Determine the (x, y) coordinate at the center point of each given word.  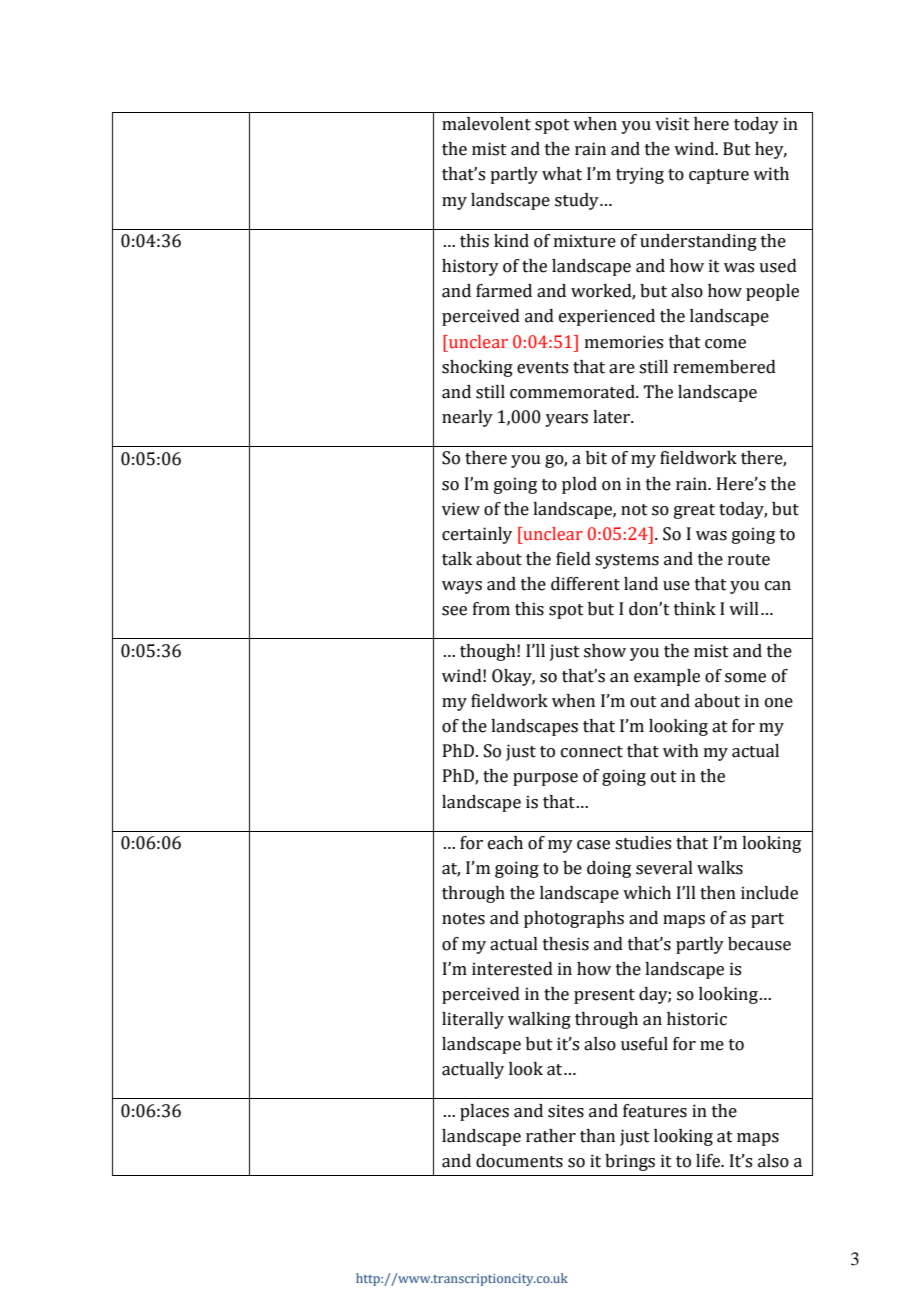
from (491, 609)
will (744, 608)
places (484, 1112)
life (709, 1161)
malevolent (486, 124)
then (718, 893)
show (605, 651)
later (612, 417)
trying (640, 175)
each (505, 843)
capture (719, 176)
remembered (724, 367)
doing (609, 869)
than (597, 1136)
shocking (477, 368)
